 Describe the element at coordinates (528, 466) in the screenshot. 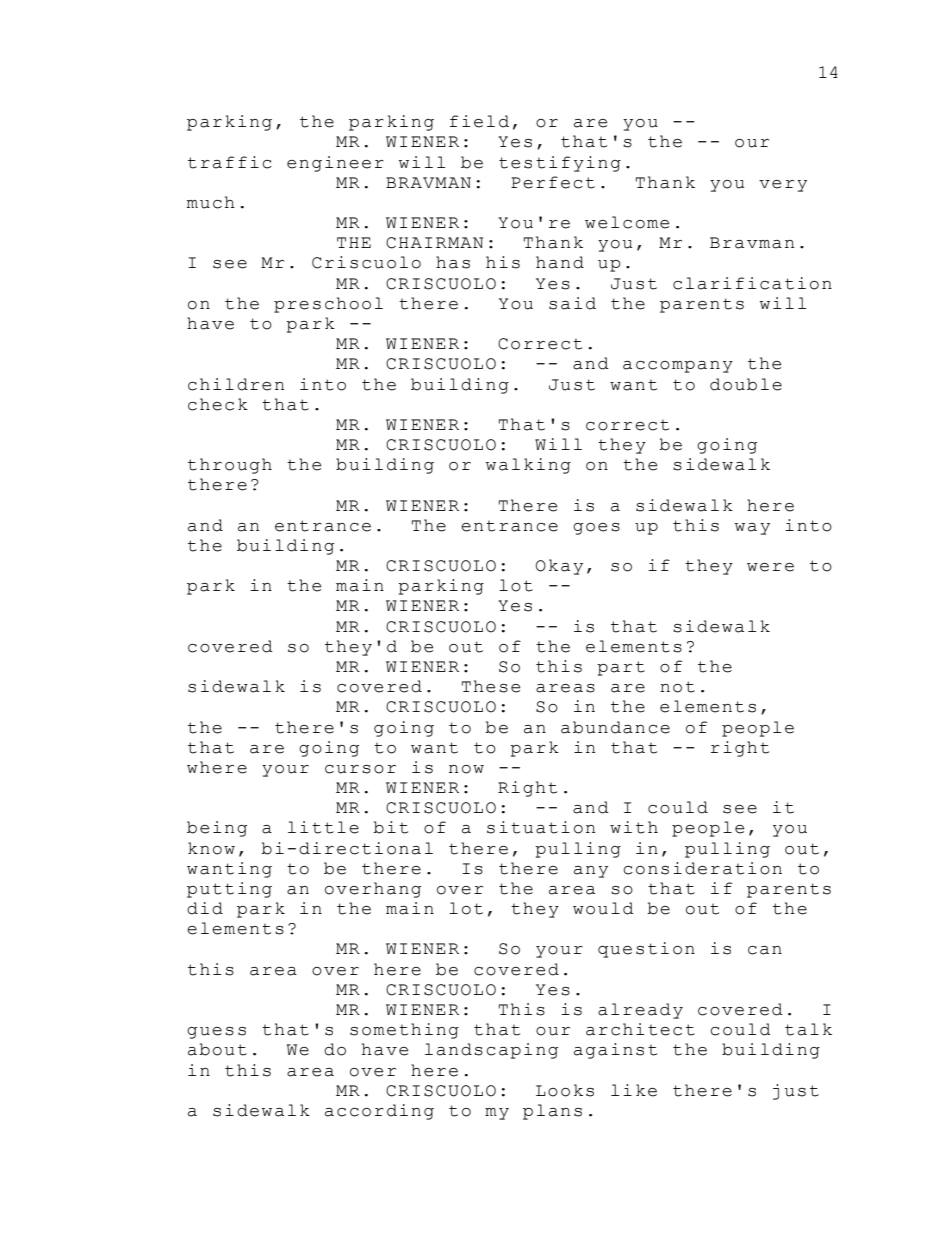

I see `walking` at that location.
